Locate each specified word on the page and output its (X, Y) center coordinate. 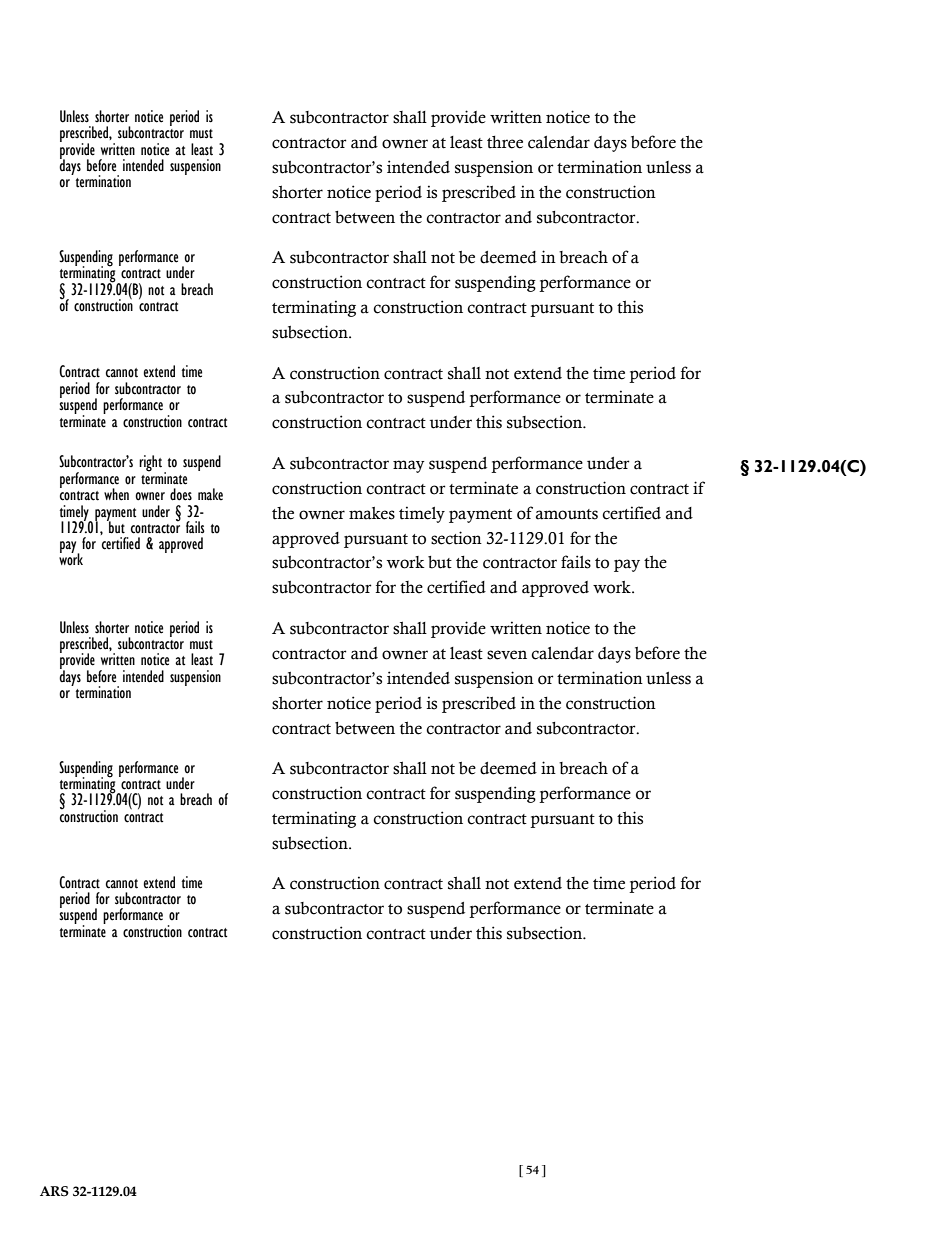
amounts (567, 514)
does (181, 494)
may (409, 466)
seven (507, 655)
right (150, 463)
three (505, 142)
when (116, 494)
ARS (54, 1191)
